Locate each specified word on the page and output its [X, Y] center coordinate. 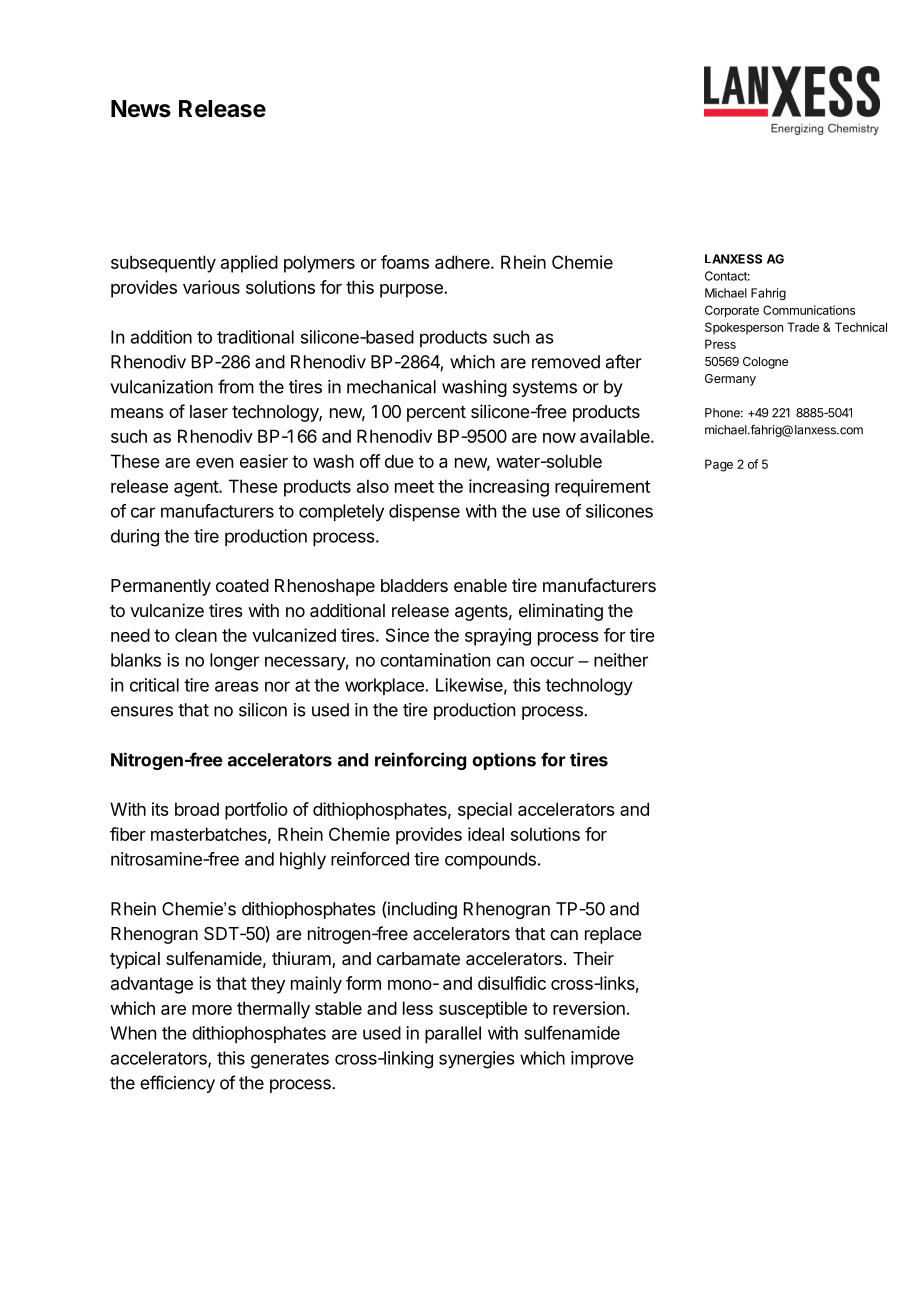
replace [613, 935]
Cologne [765, 363]
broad [197, 809]
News [141, 109]
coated [242, 585]
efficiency [177, 1084]
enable [480, 585]
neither [621, 660]
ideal [486, 834]
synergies [477, 1060]
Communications [809, 310]
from [236, 386]
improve [602, 1059]
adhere [463, 262]
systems [545, 389]
